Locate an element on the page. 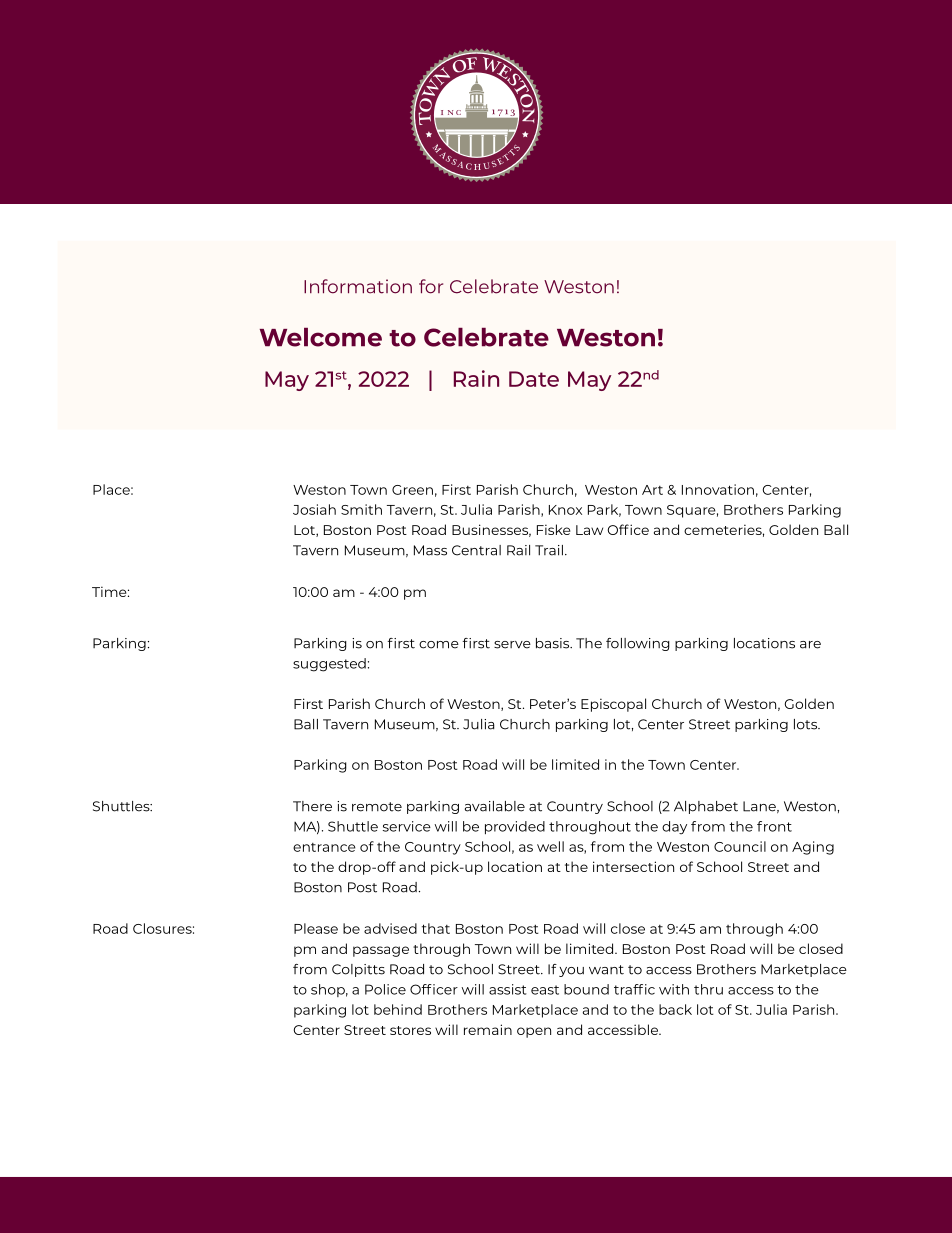 This image has height=1233, width=952. suggested is located at coordinates (329, 665).
